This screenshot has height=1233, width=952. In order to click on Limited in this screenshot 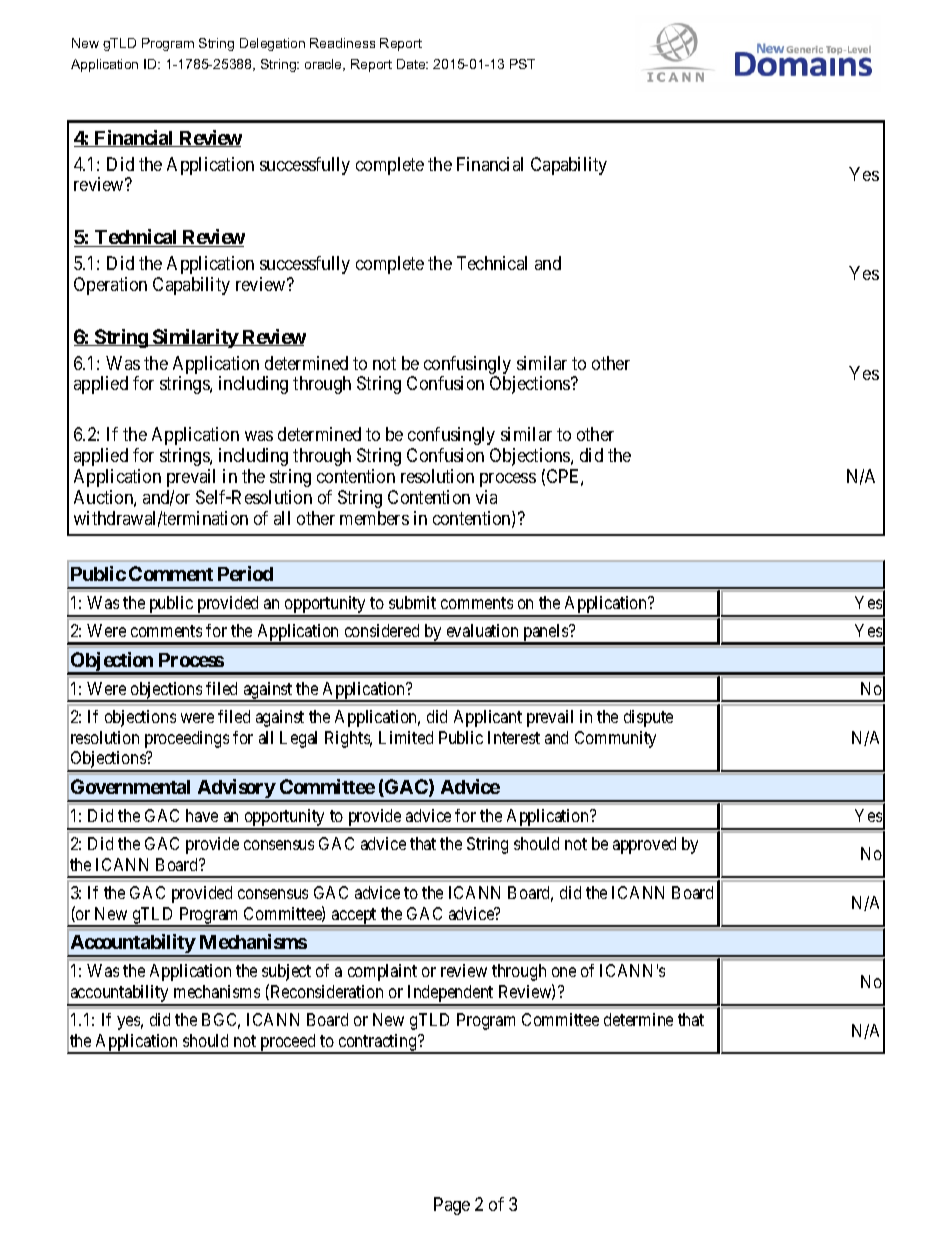, I will do `click(406, 737)`.
